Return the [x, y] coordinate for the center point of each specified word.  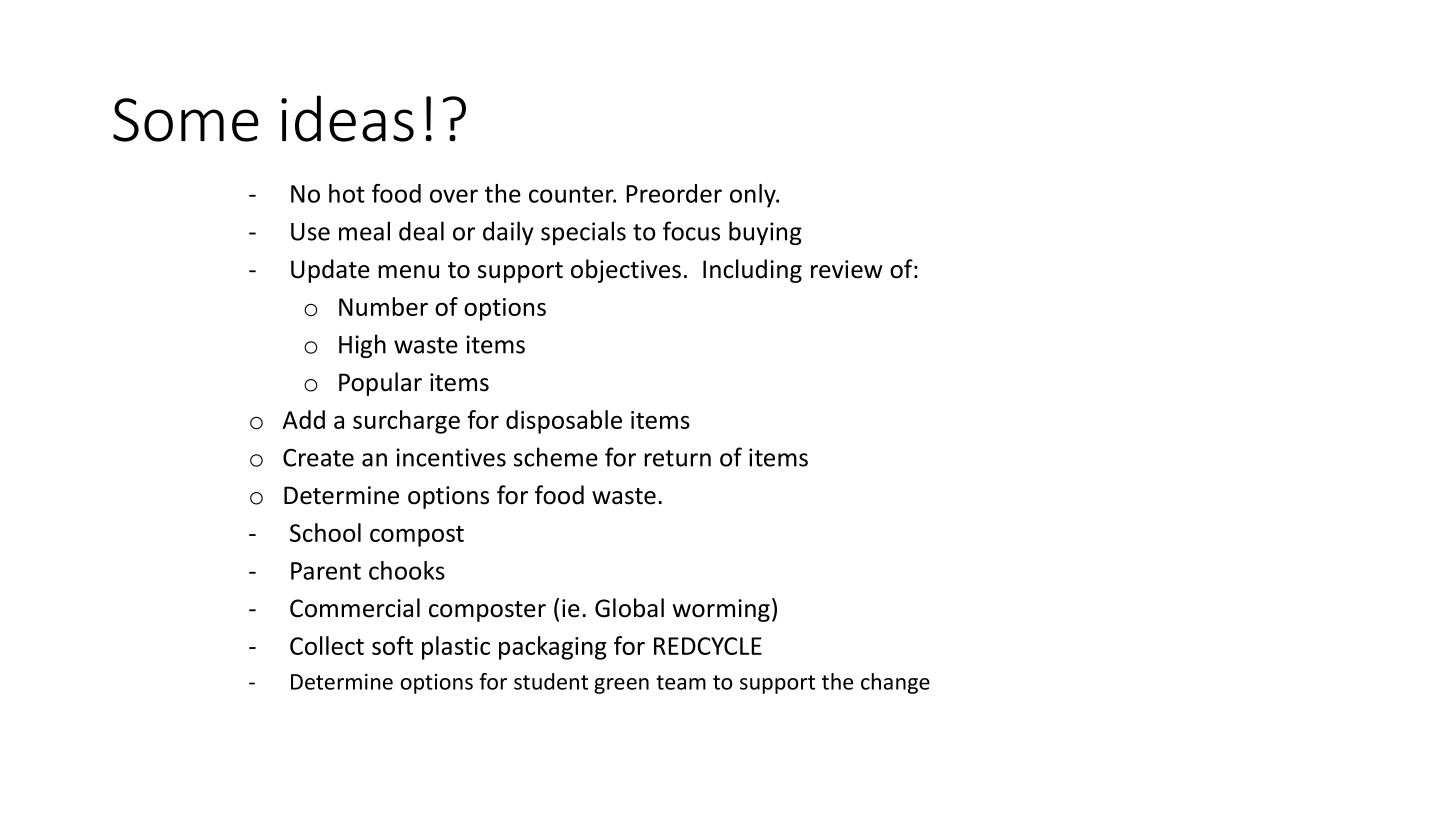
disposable [564, 422]
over [454, 196]
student [551, 681]
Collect [327, 645]
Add [304, 419]
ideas [347, 118]
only [754, 196]
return [677, 458]
